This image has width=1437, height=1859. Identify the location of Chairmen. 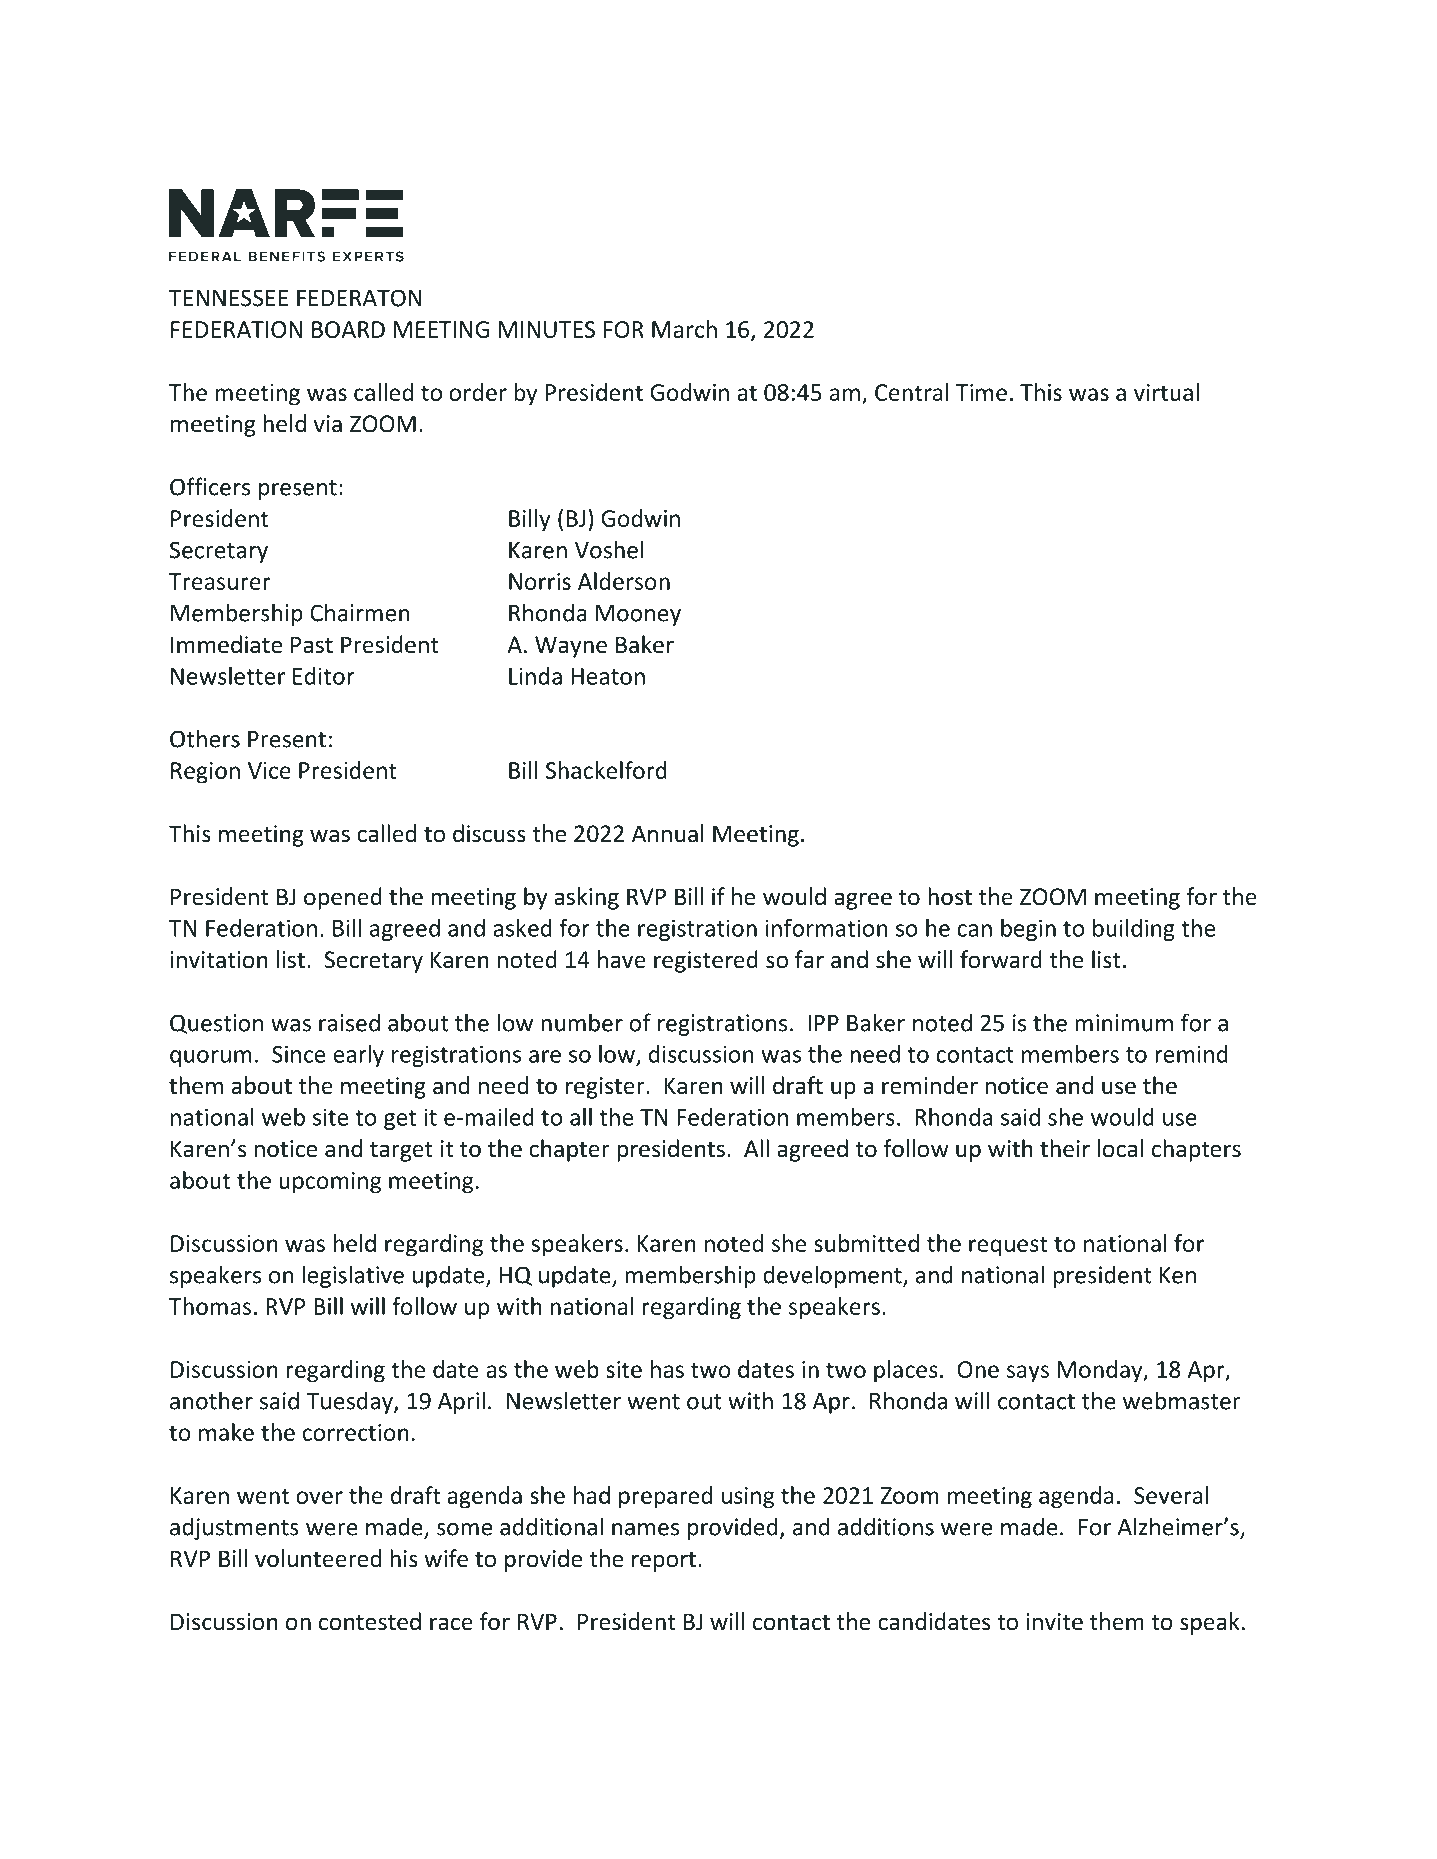
(360, 612).
